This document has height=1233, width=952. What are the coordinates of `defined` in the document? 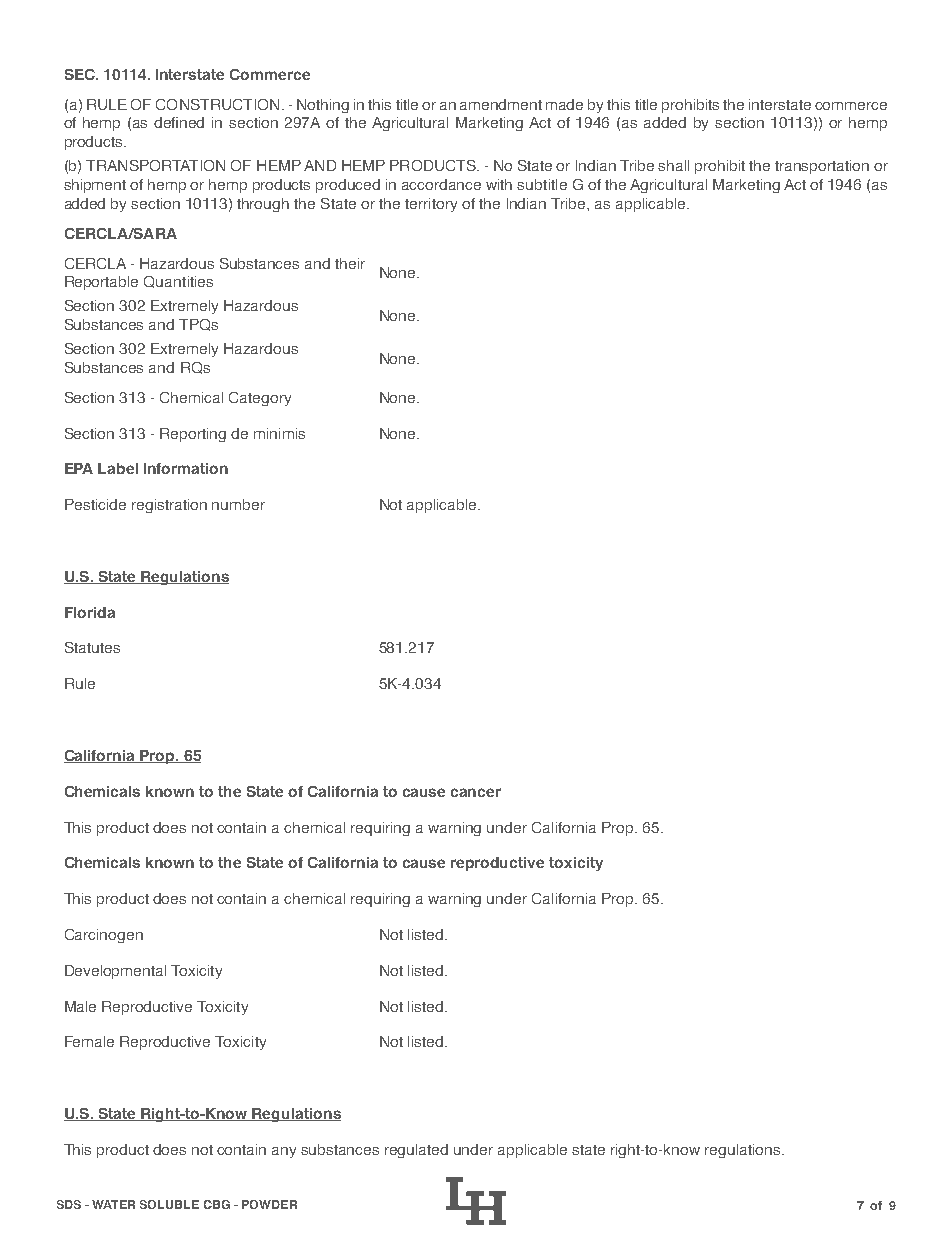 It's located at (179, 122).
